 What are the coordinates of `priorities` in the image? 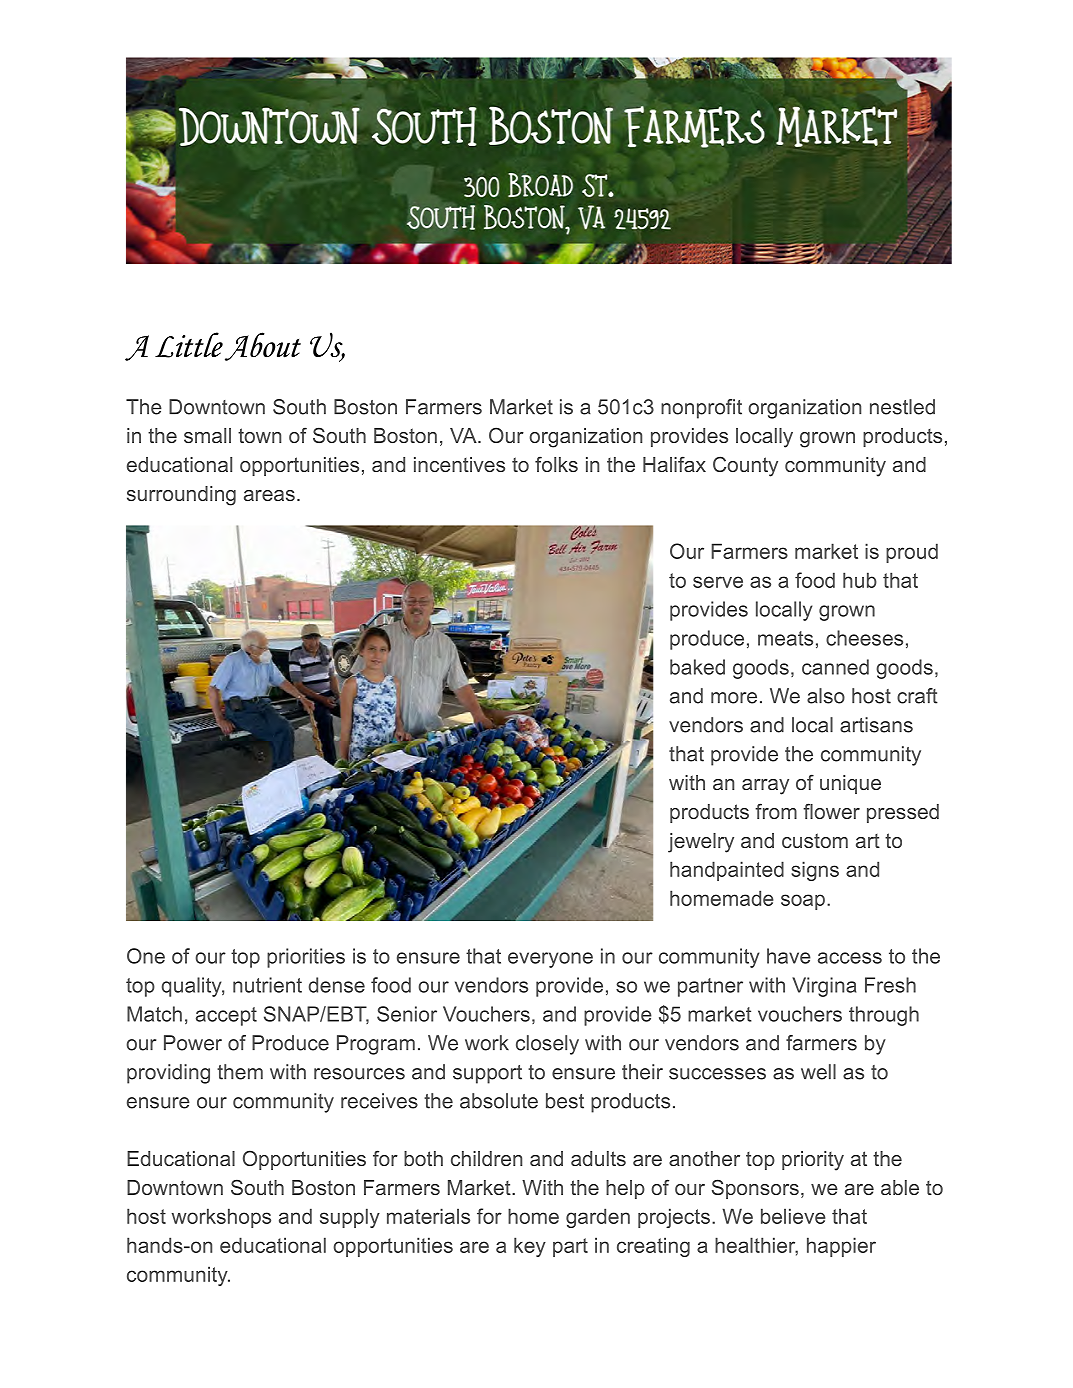 It's located at (306, 958).
